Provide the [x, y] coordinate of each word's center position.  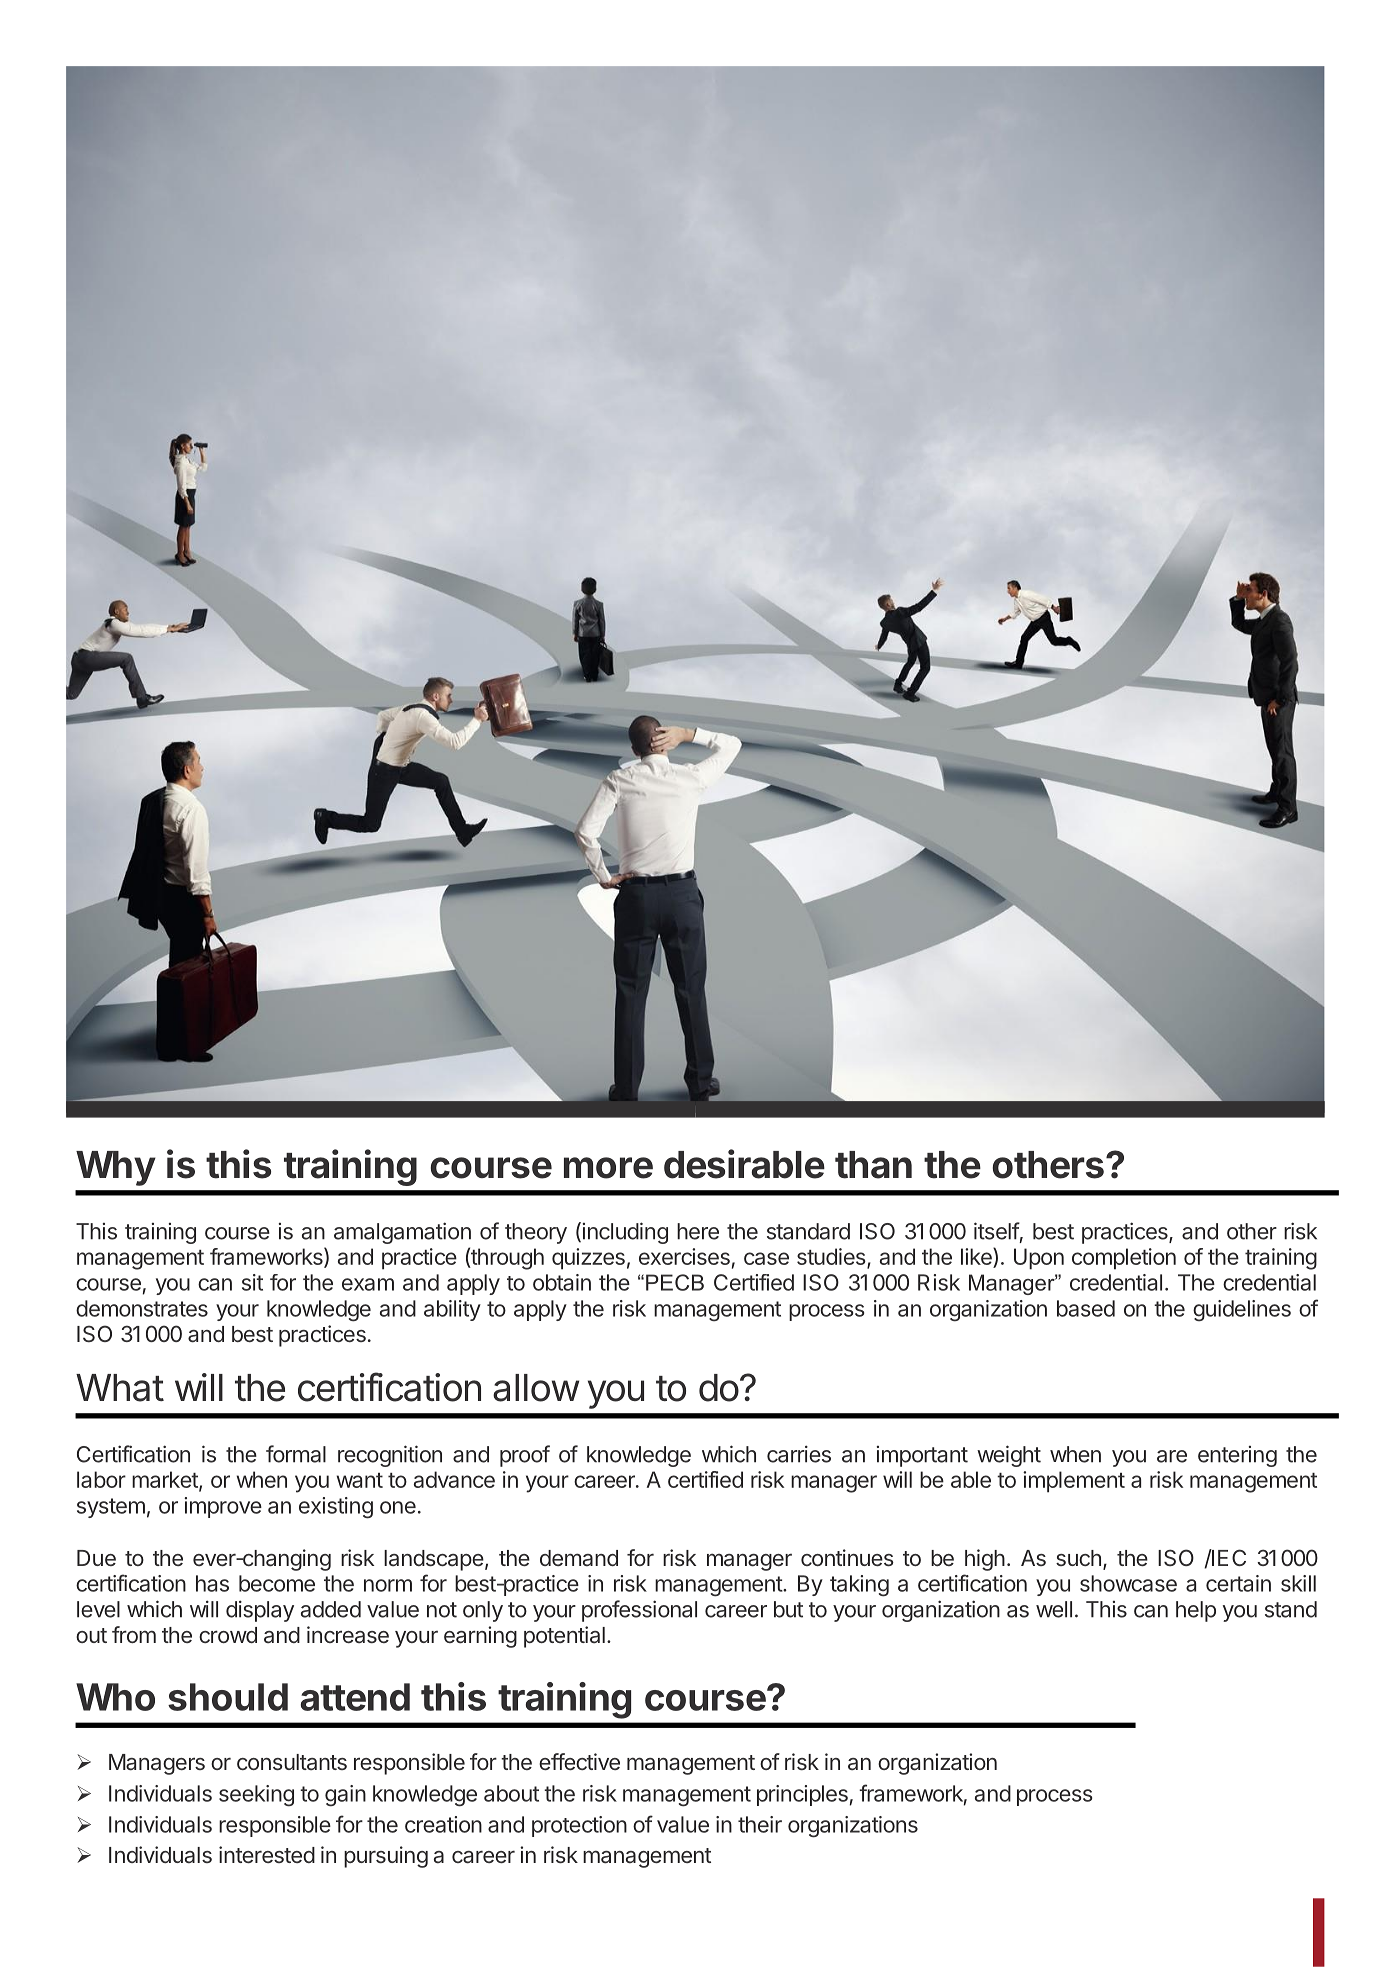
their [760, 1824]
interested [267, 1854]
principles [802, 1795]
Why [116, 1168]
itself [997, 1231]
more [608, 1168]
